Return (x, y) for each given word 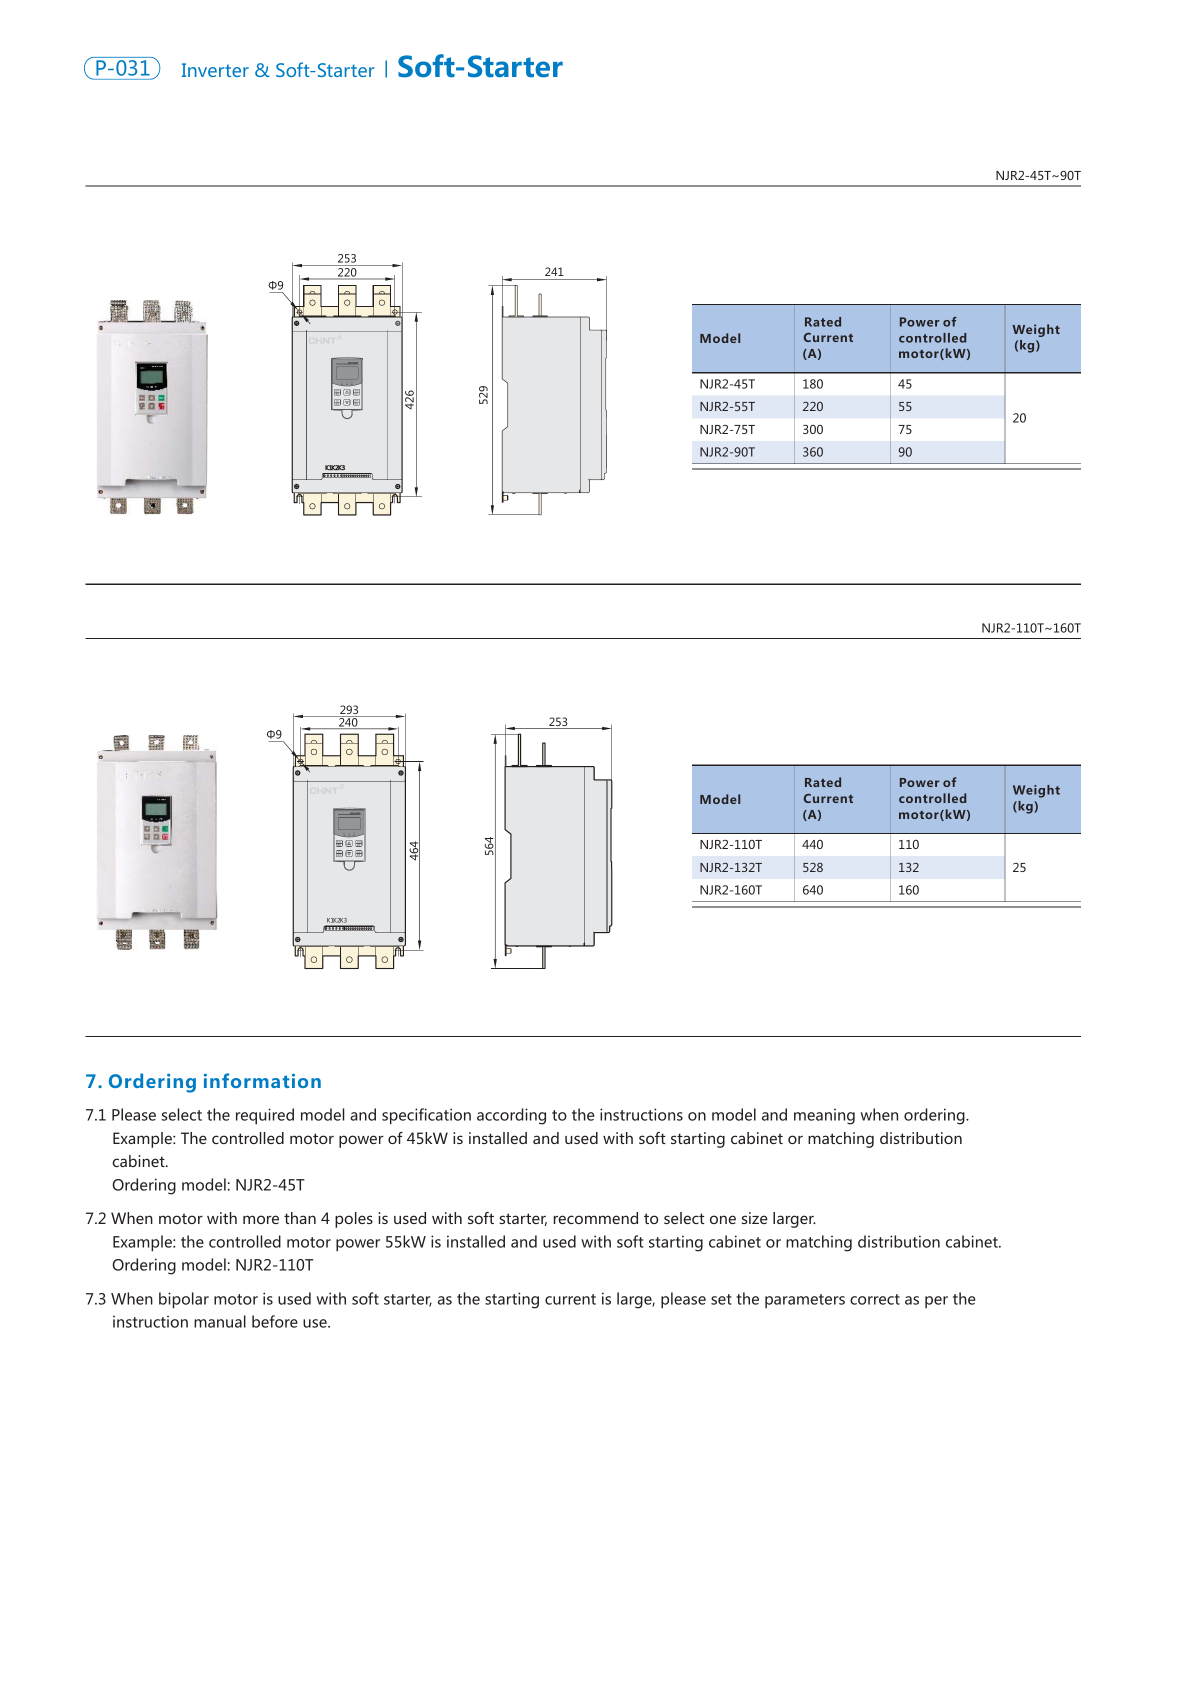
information (262, 1080)
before (275, 1321)
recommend (596, 1218)
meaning (824, 1116)
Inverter (215, 70)
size (755, 1218)
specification (426, 1116)
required (265, 1116)
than (300, 1218)
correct (875, 1299)
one (723, 1219)
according (511, 1116)
